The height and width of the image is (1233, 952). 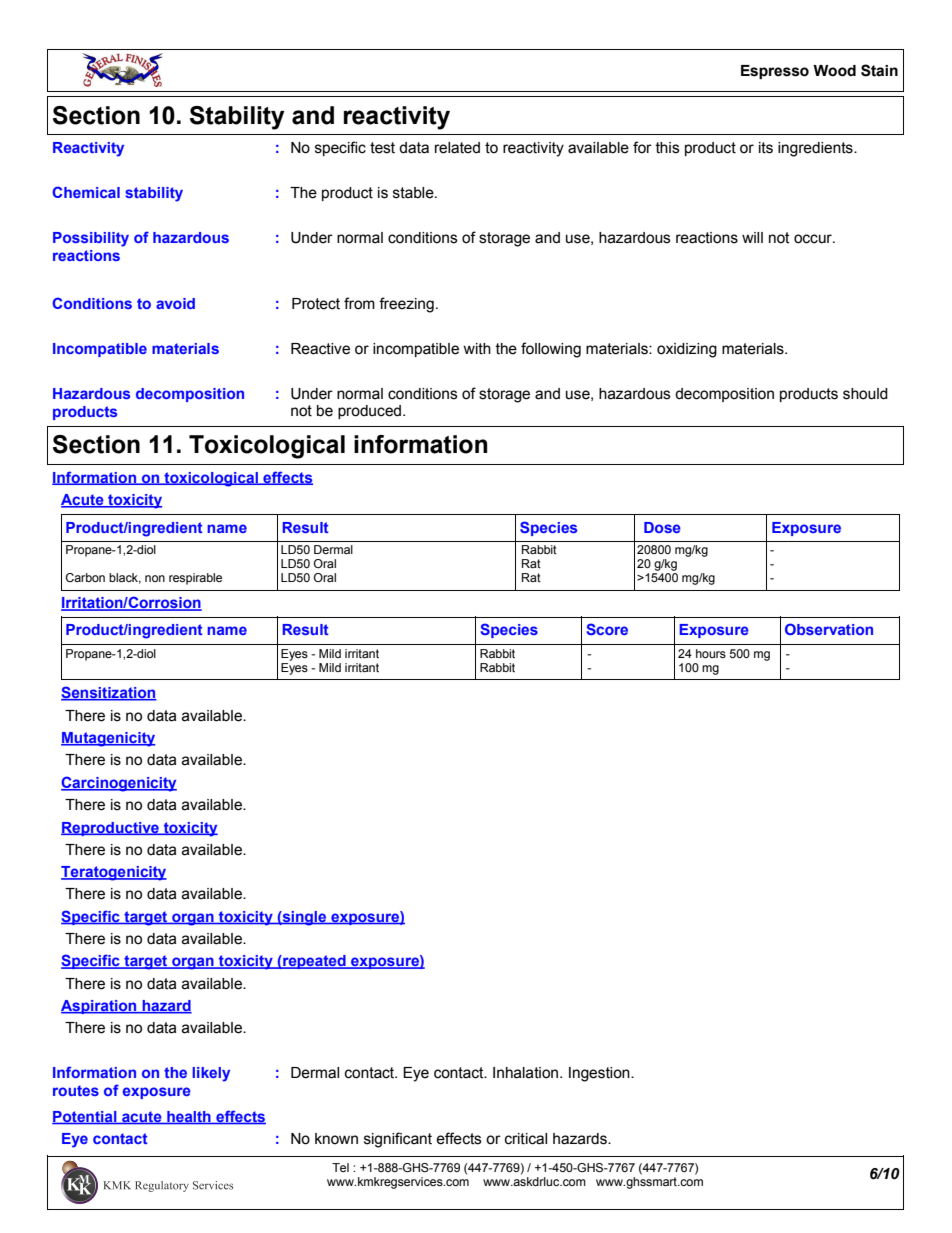 I want to click on Chemical, so click(x=86, y=192).
